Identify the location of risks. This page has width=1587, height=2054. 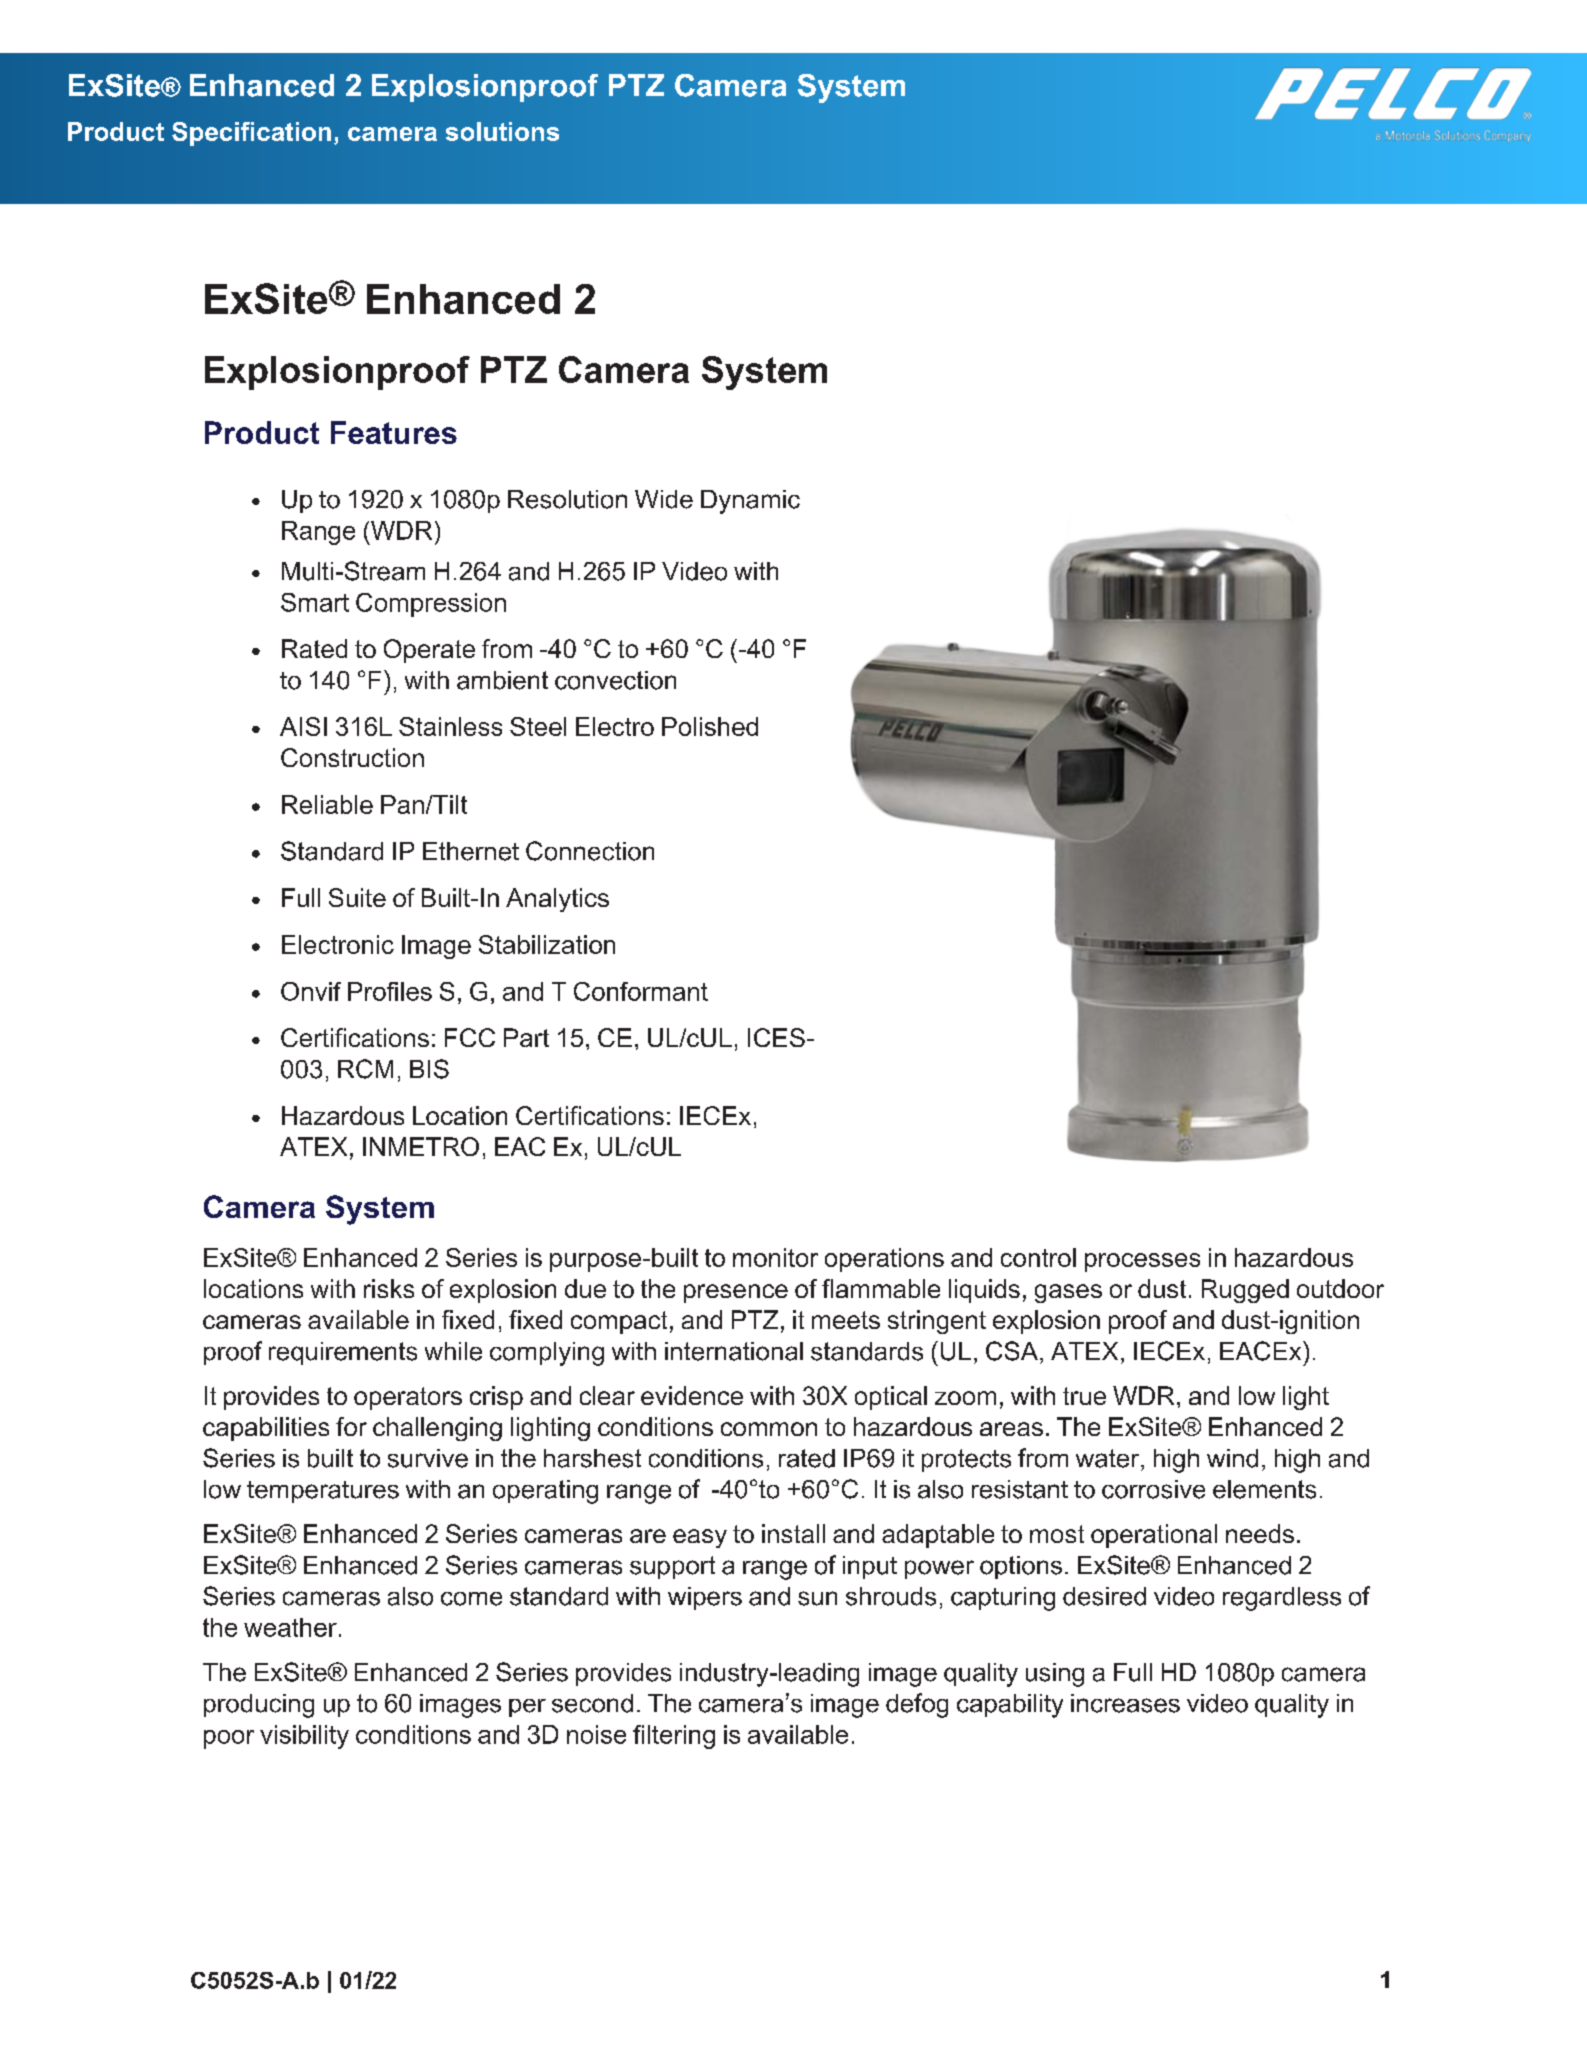
(389, 1288).
